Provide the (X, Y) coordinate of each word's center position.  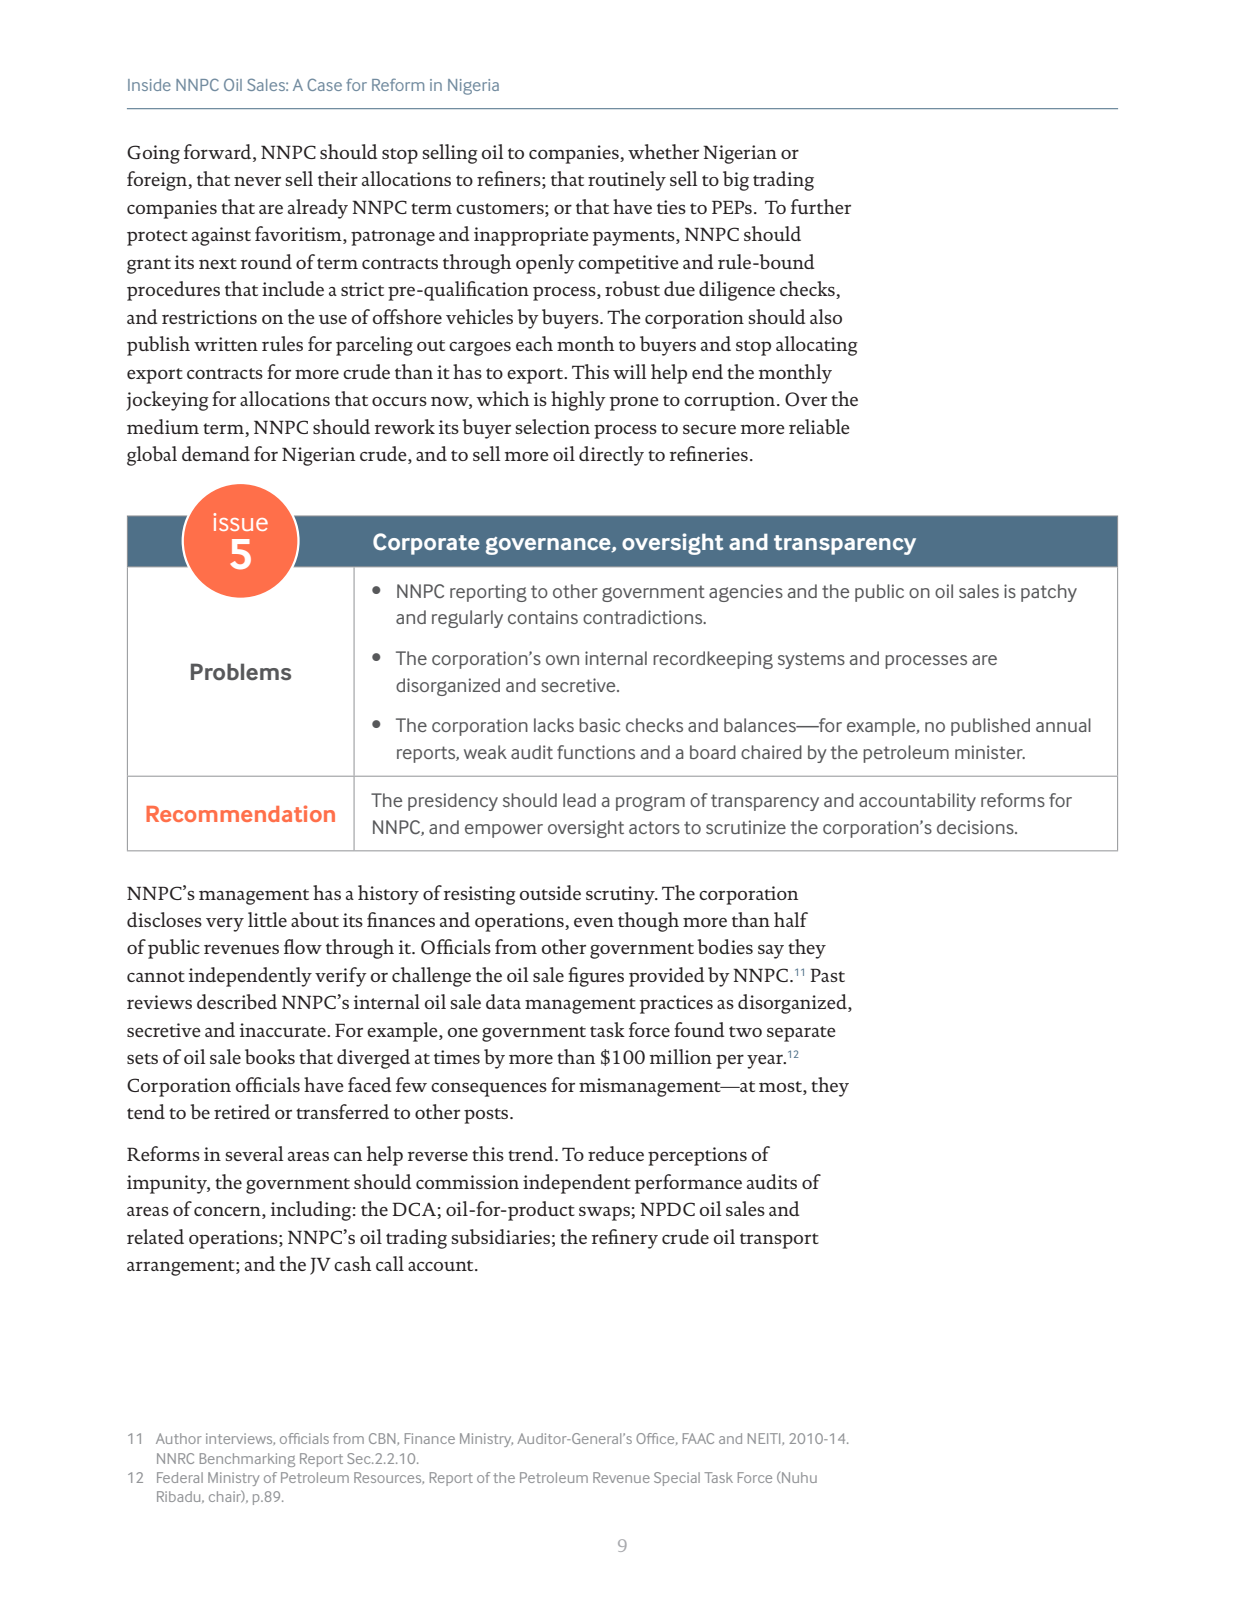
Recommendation (240, 813)
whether (663, 151)
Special (677, 1479)
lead (579, 800)
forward (219, 153)
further (821, 206)
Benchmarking (247, 1460)
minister (990, 752)
